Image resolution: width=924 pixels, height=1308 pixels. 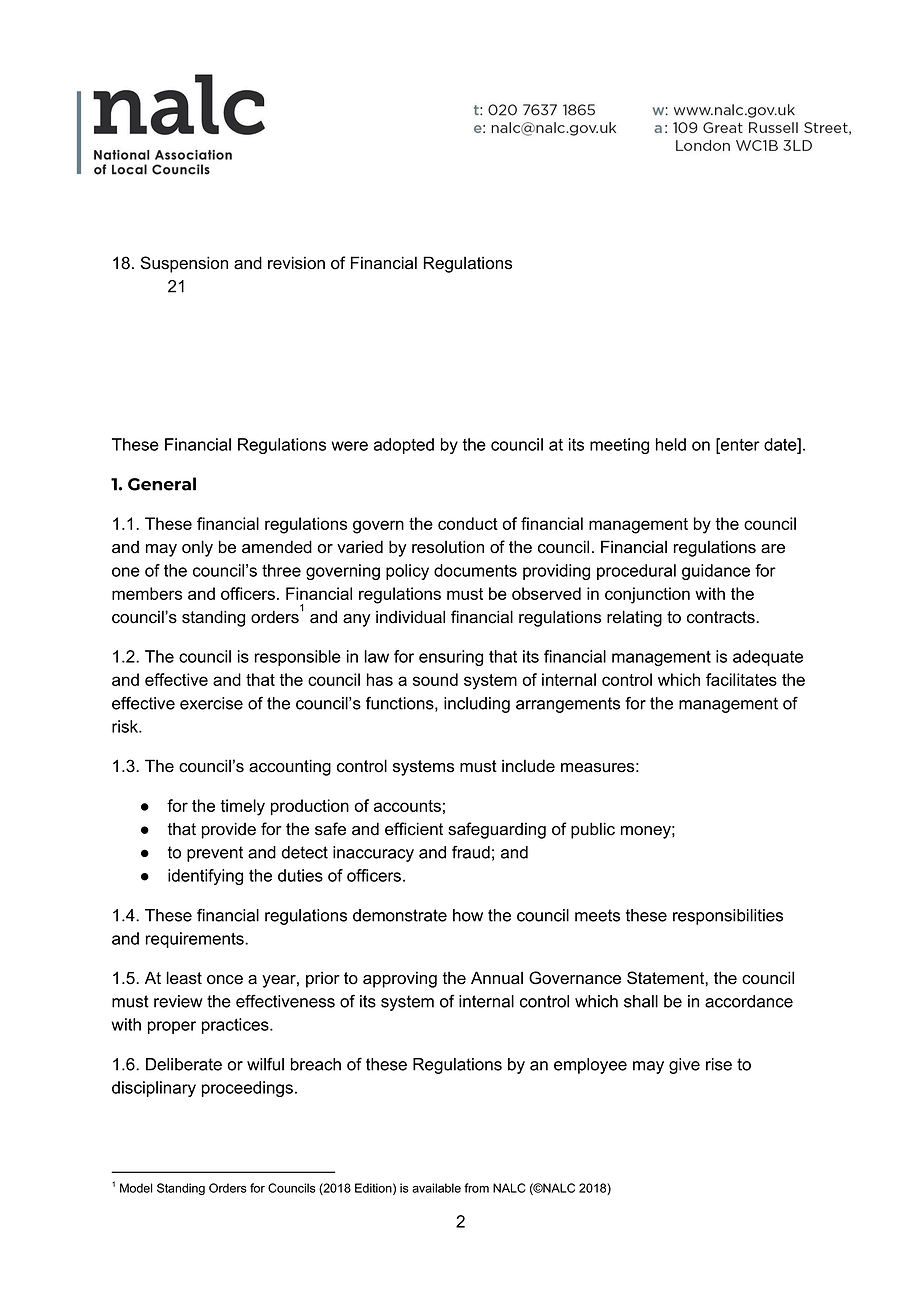 I want to click on Suspension, so click(x=184, y=264).
